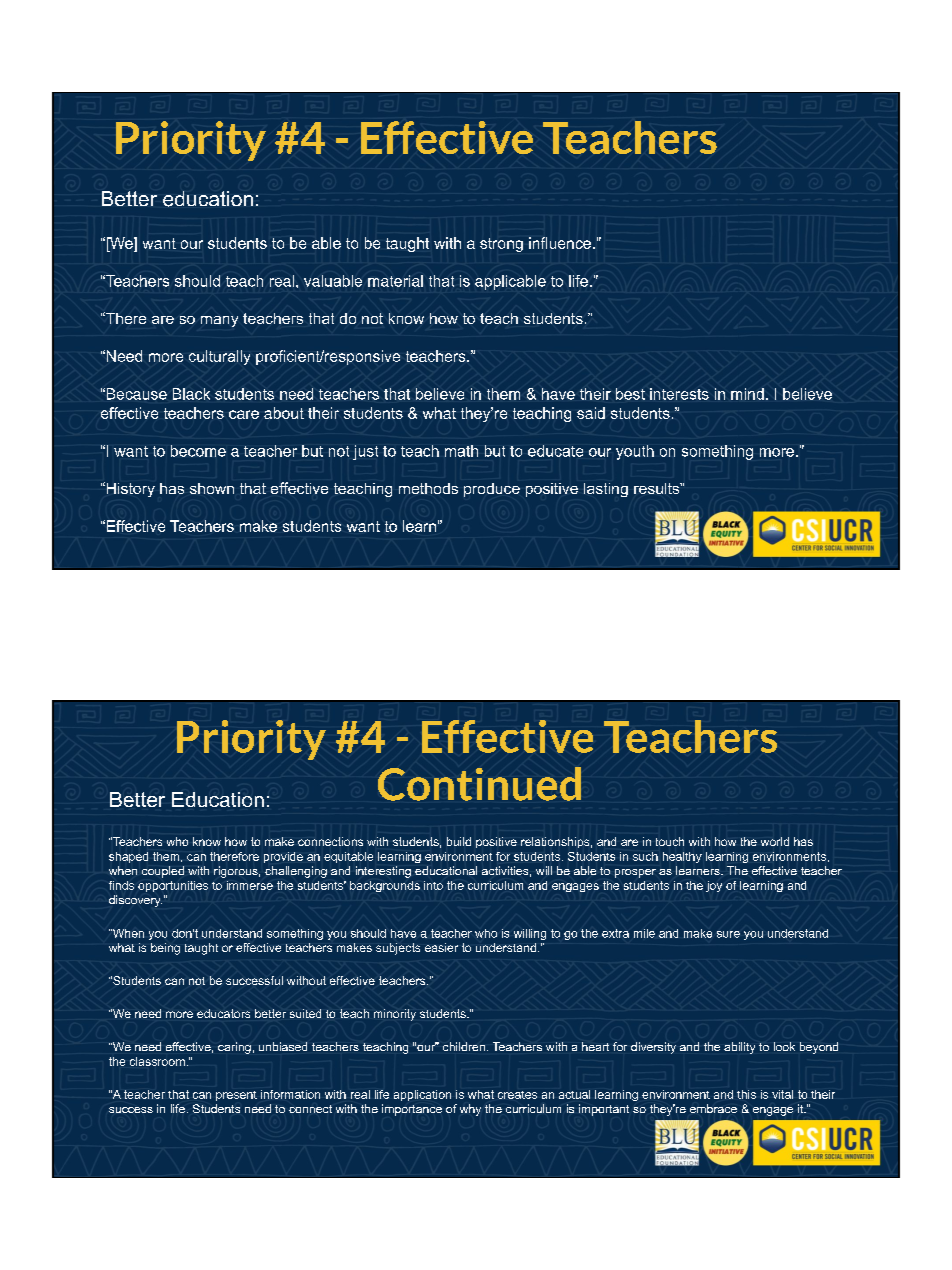 This image has height=1270, width=952. I want to click on Continued, so click(479, 784).
